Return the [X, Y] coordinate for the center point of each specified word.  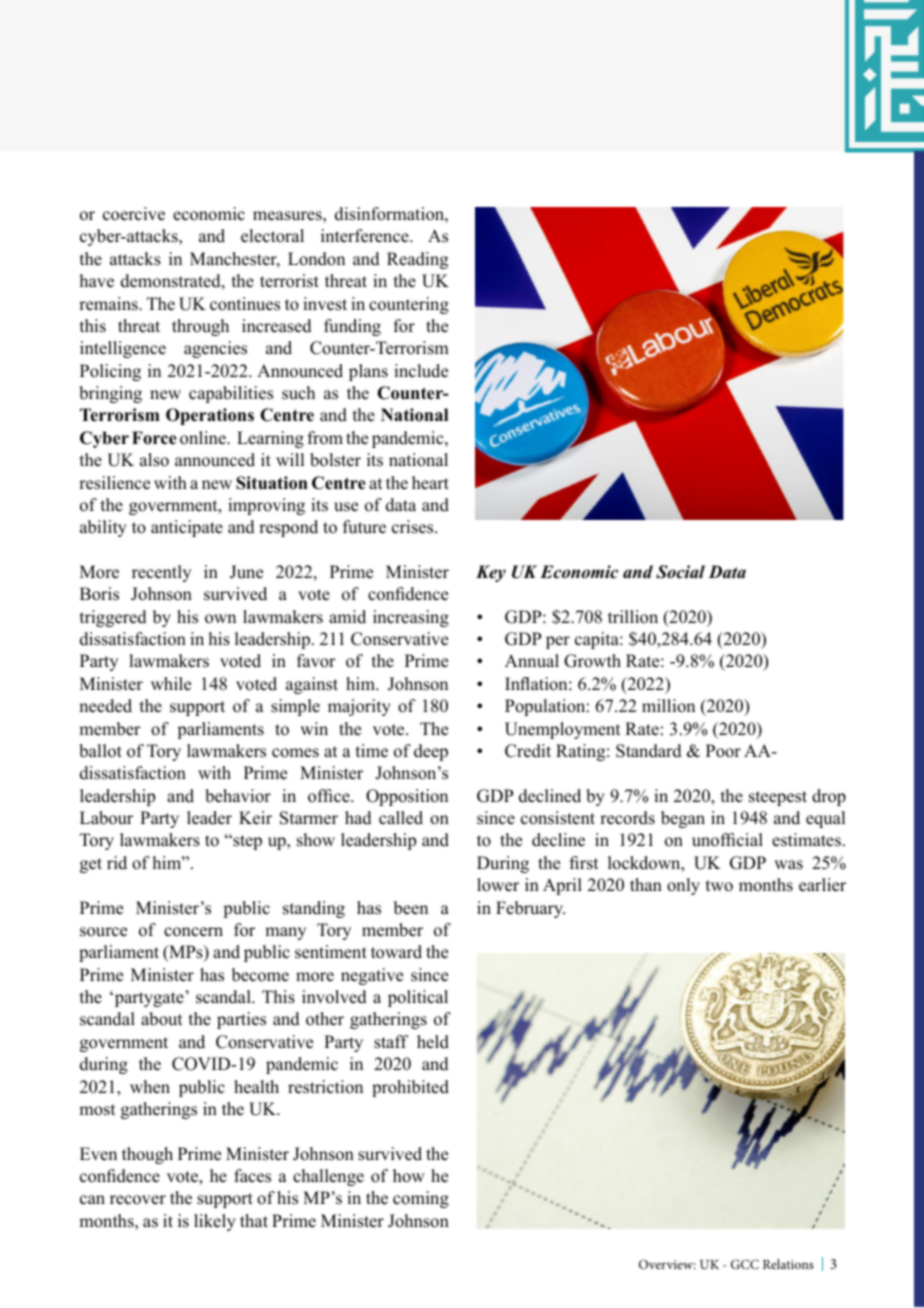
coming [421, 1199]
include [421, 371]
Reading [417, 260]
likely [215, 1222]
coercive [134, 214]
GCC [745, 1264]
